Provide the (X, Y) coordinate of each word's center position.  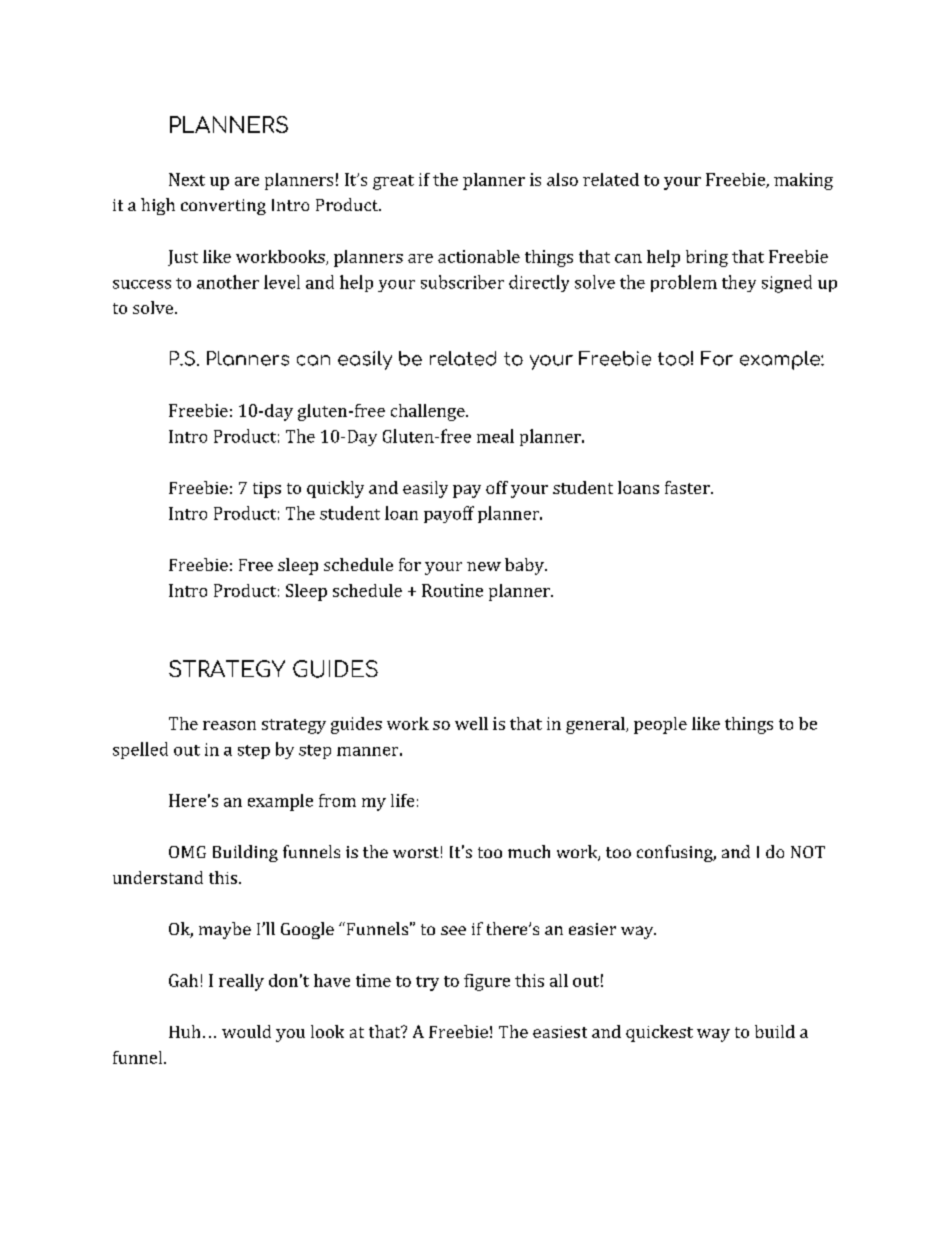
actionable (479, 256)
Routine (452, 590)
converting (223, 207)
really (241, 982)
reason (229, 725)
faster (687, 487)
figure (487, 982)
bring (707, 258)
